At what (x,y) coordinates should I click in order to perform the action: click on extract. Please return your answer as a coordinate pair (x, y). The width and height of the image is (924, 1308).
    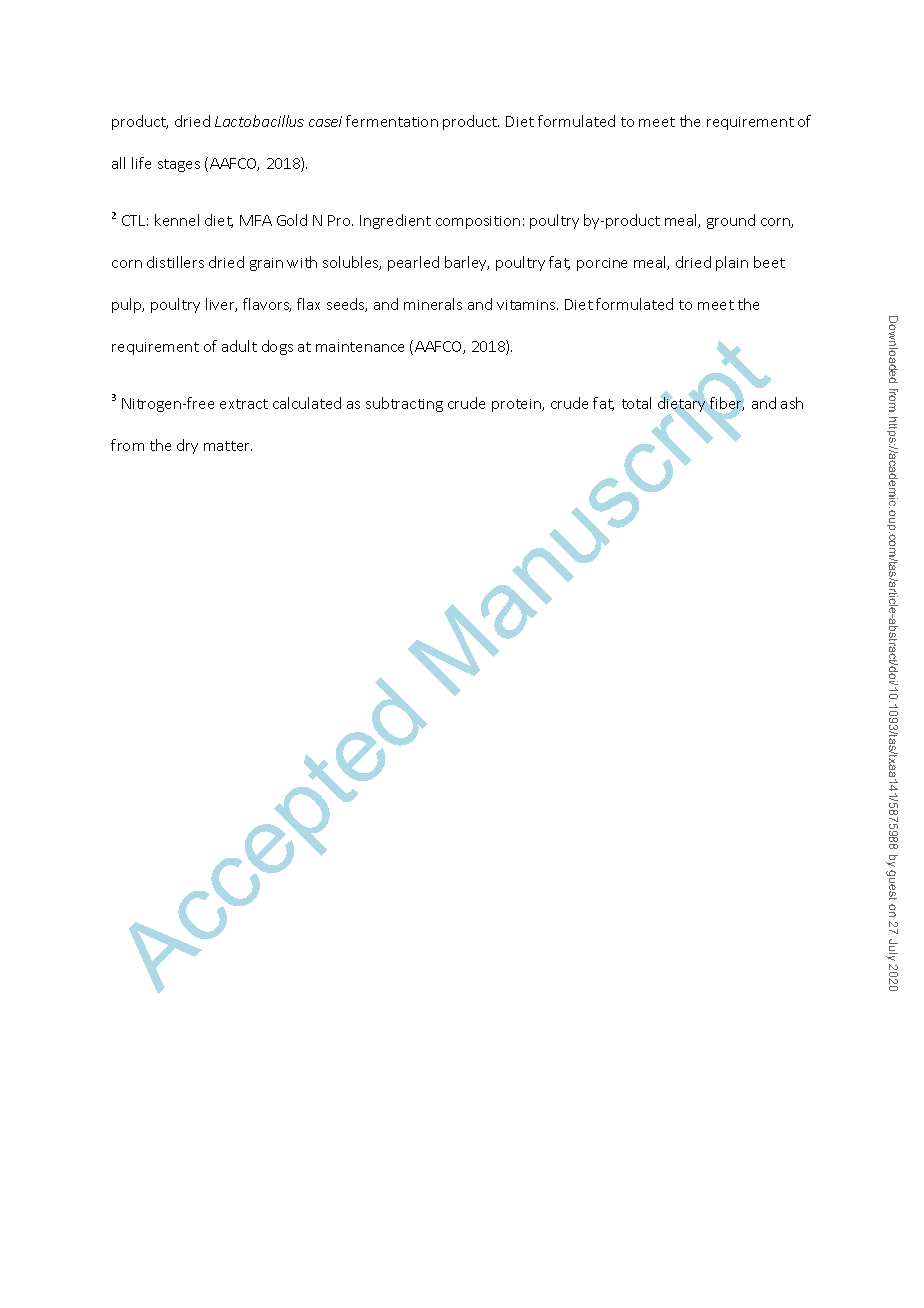
    Looking at the image, I should click on (244, 404).
